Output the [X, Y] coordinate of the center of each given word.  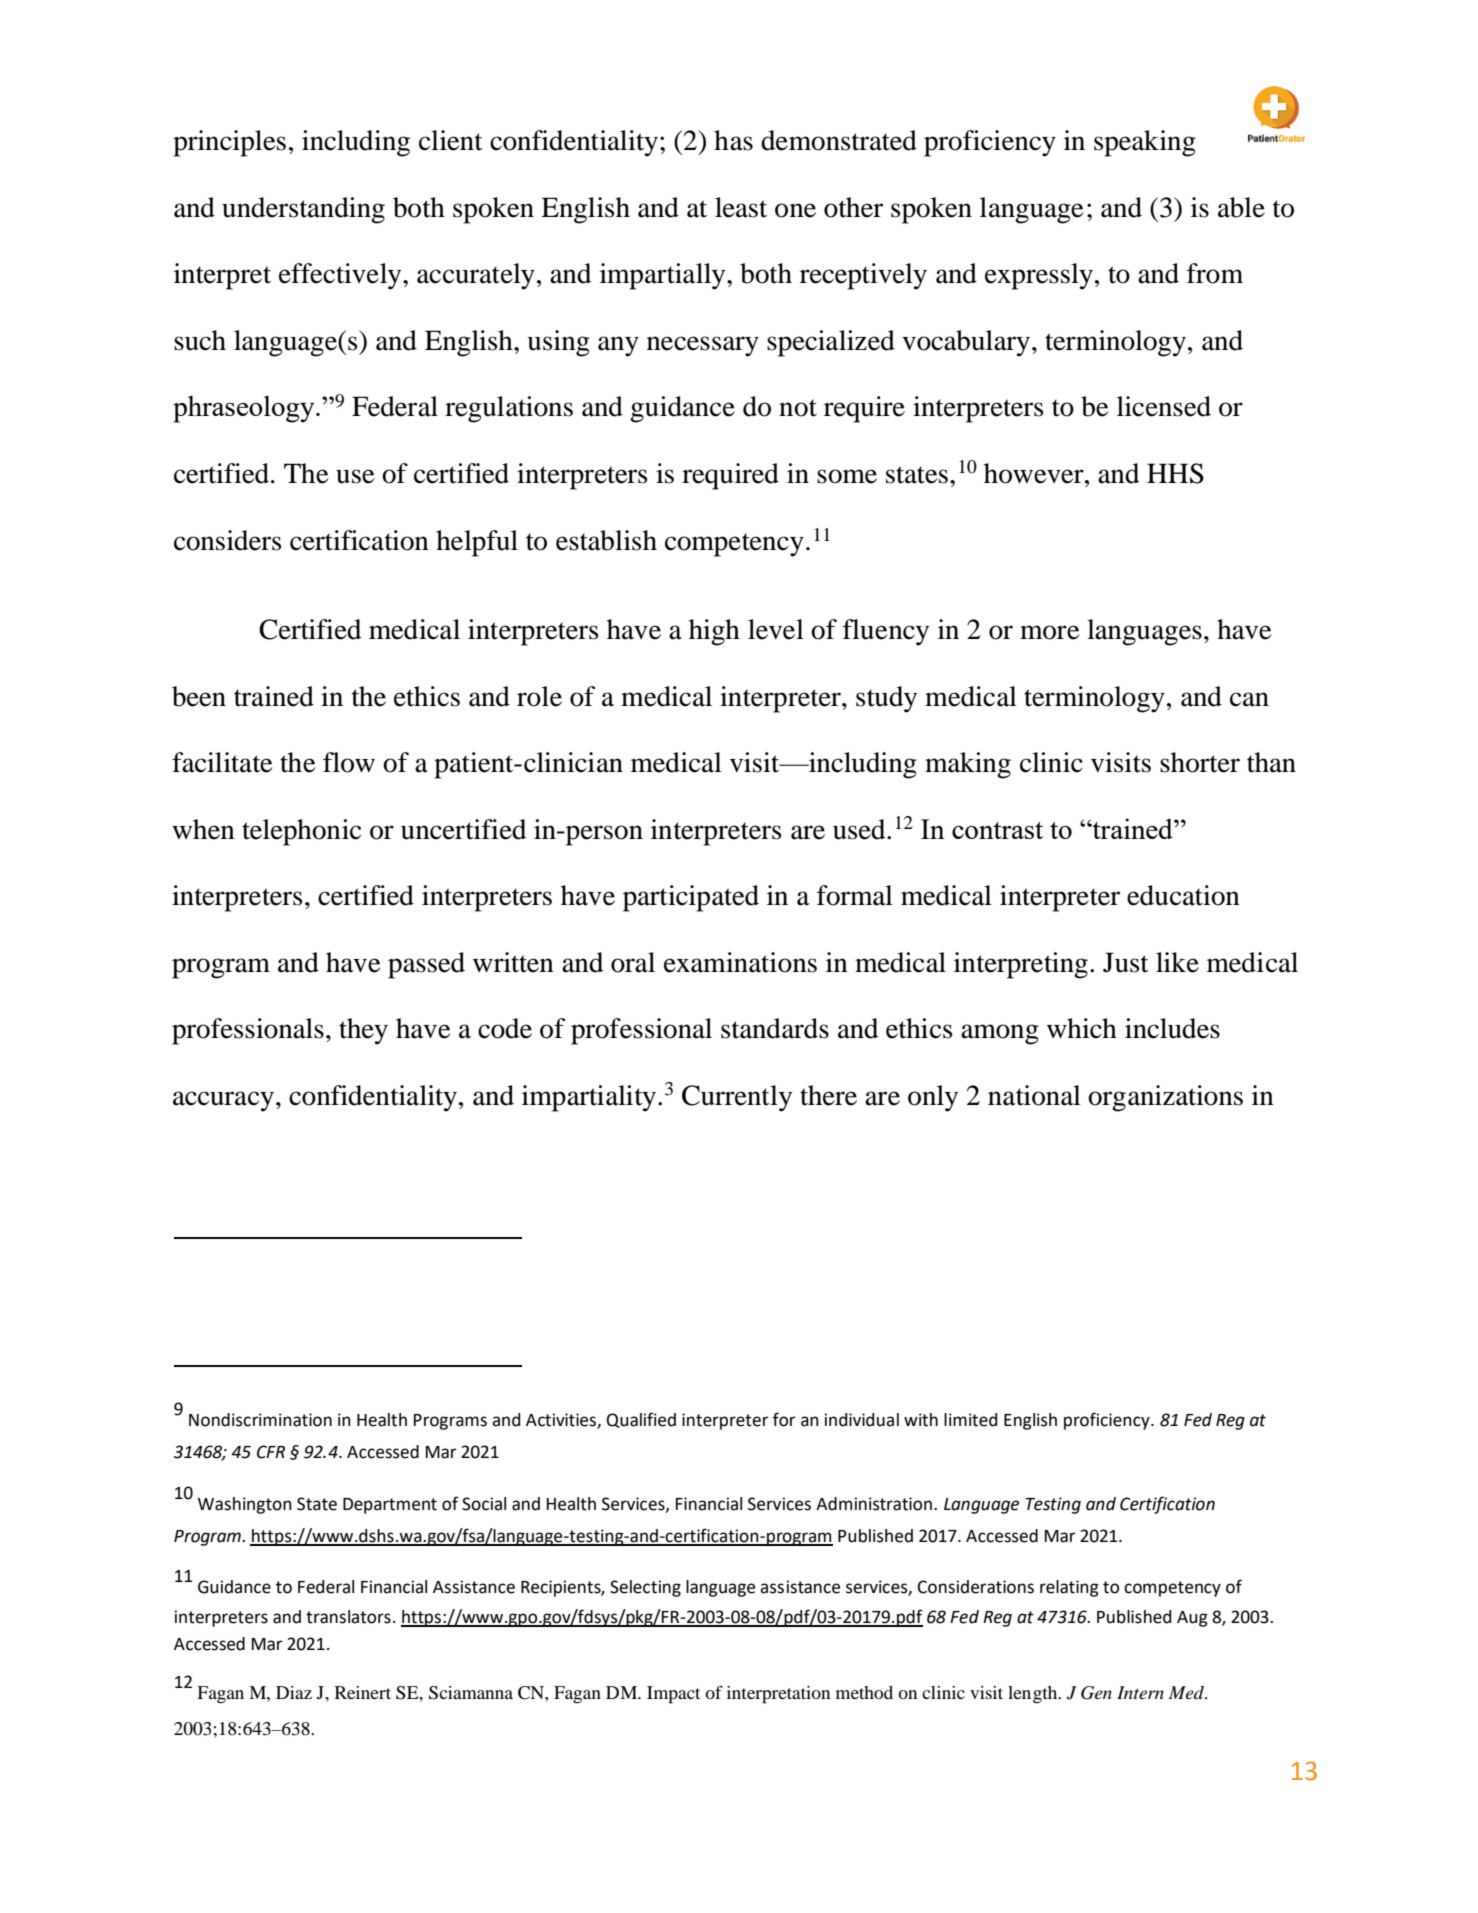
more [1049, 632]
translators [348, 1617]
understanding [303, 210]
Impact [673, 1695]
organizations [1165, 1098]
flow [349, 762]
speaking [1145, 143]
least [741, 207]
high [714, 632]
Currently [737, 1098]
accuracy [223, 1101]
